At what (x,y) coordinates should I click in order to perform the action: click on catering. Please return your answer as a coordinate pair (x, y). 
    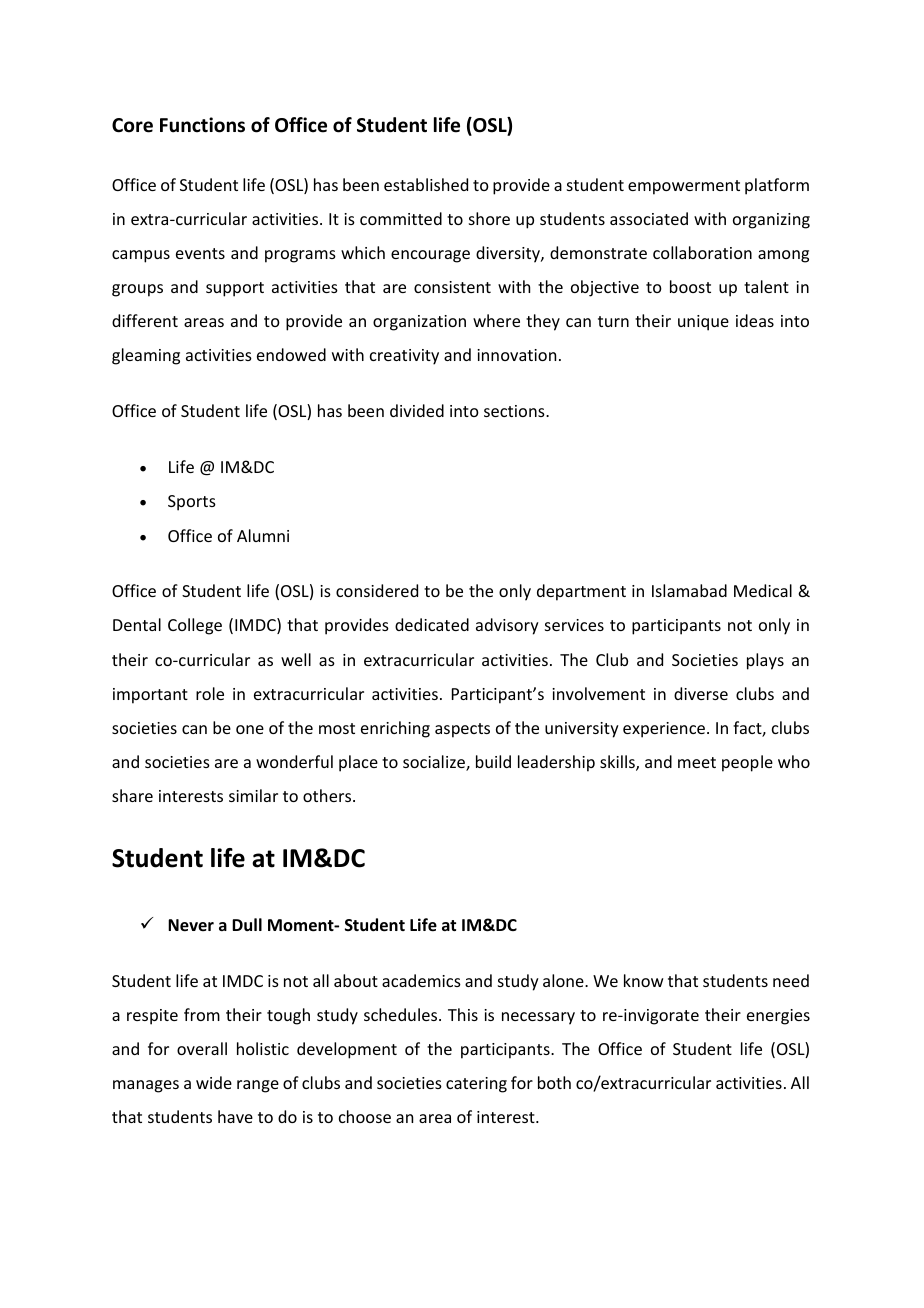
    Looking at the image, I should click on (476, 1085).
